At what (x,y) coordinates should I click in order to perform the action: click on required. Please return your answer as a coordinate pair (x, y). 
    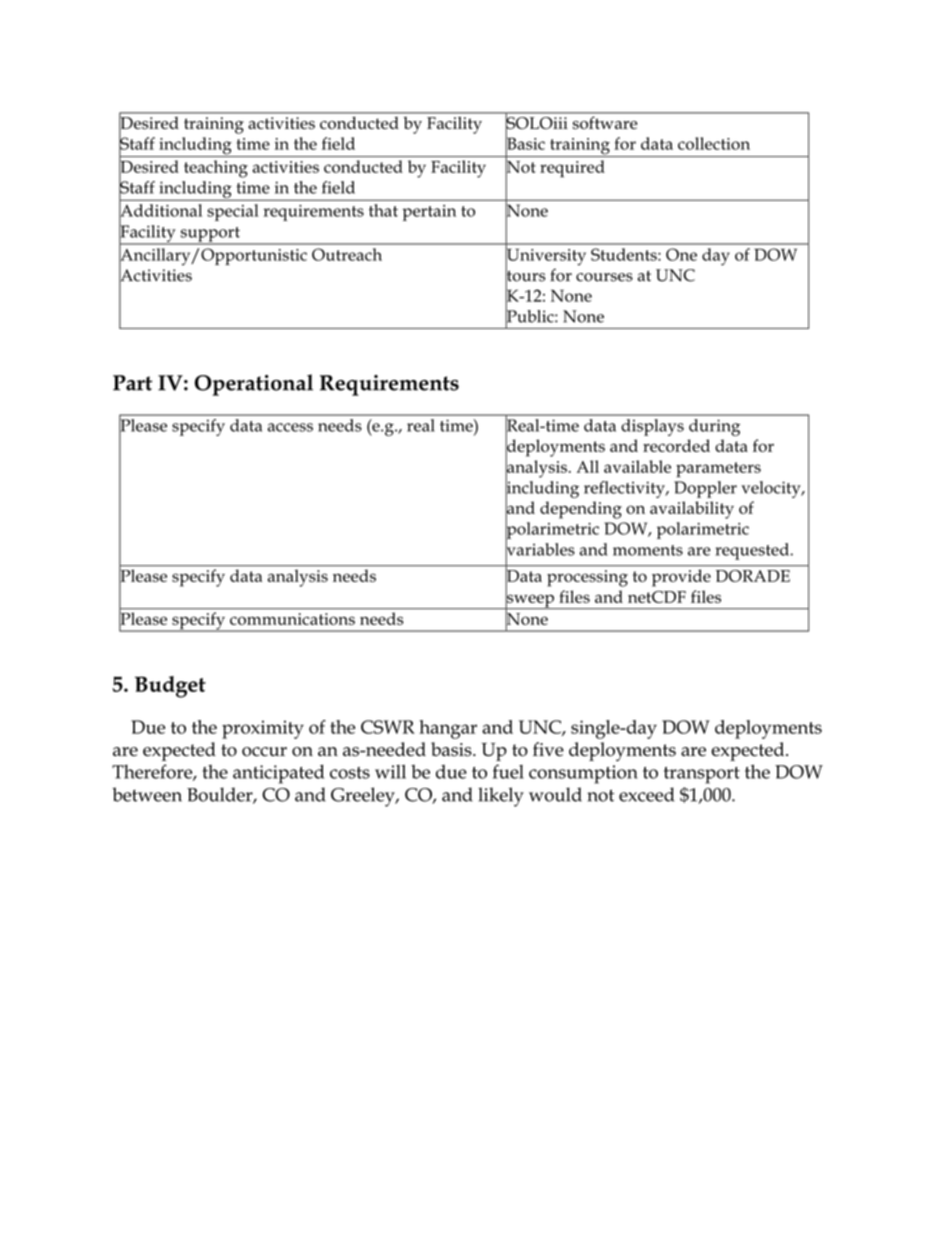
    Looking at the image, I should click on (572, 168).
